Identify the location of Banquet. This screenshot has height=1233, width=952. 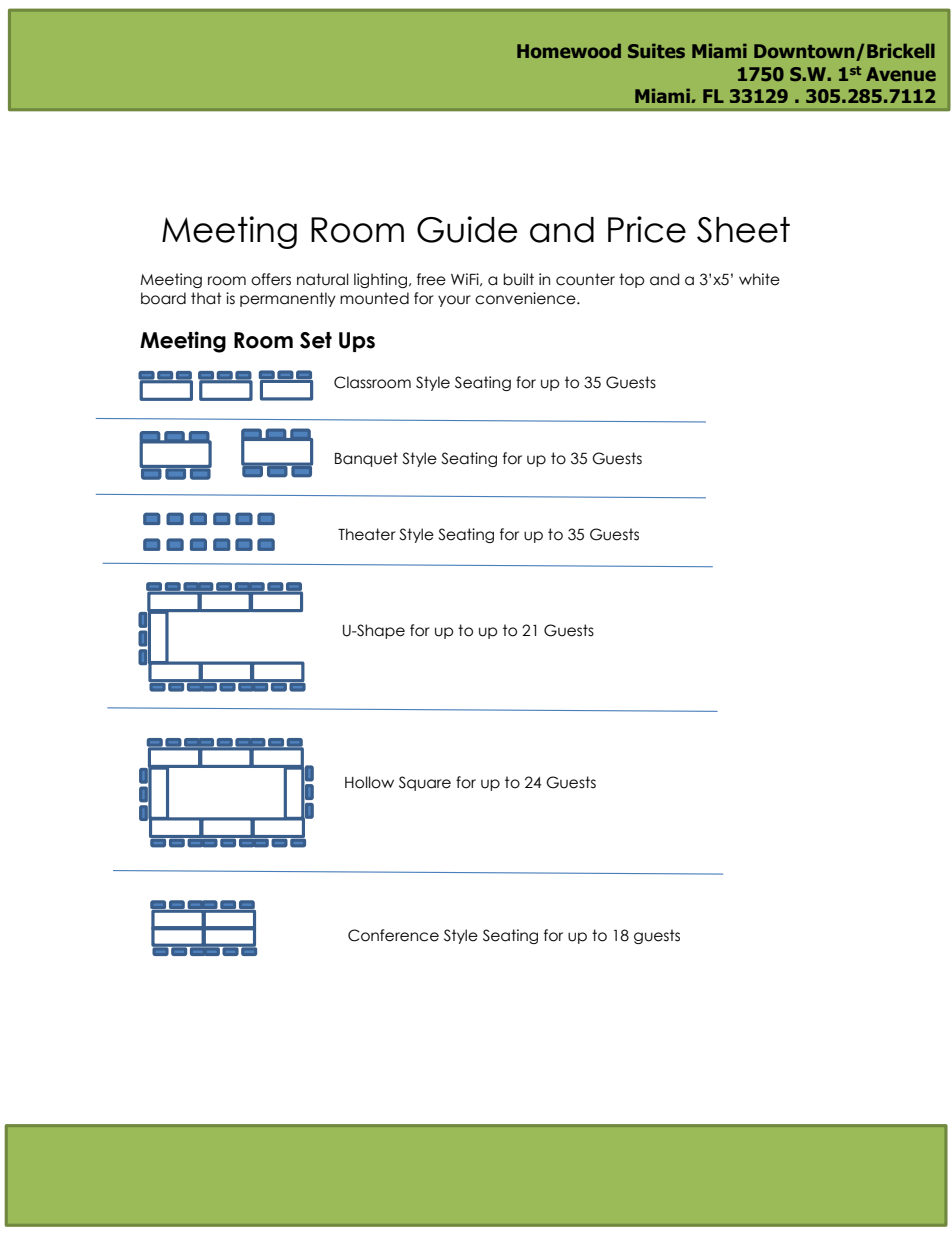
(366, 459).
